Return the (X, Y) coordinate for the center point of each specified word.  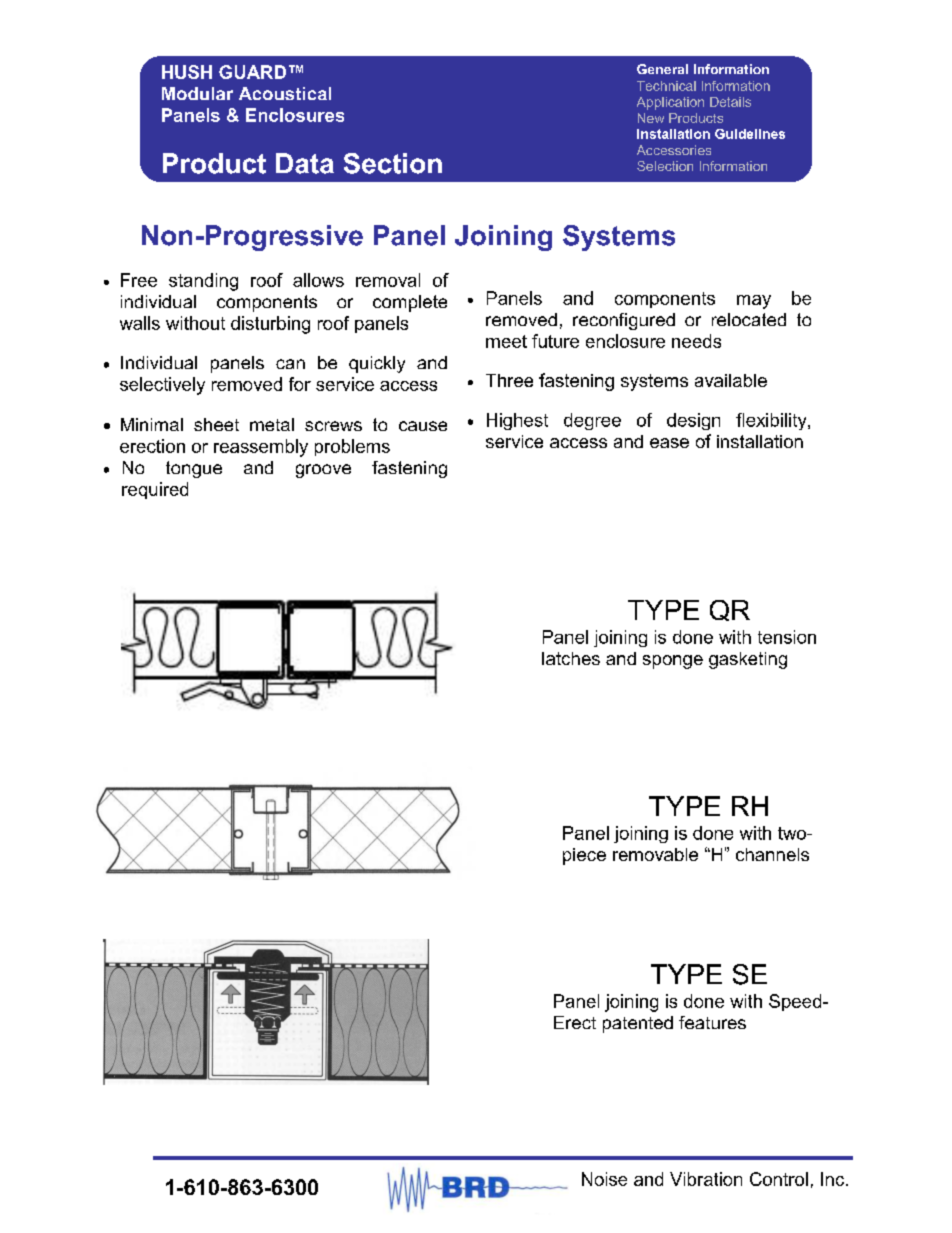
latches (571, 658)
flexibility (772, 421)
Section (393, 163)
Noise (604, 1179)
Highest (517, 421)
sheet (216, 424)
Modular (197, 93)
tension (787, 637)
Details (730, 102)
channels (772, 854)
